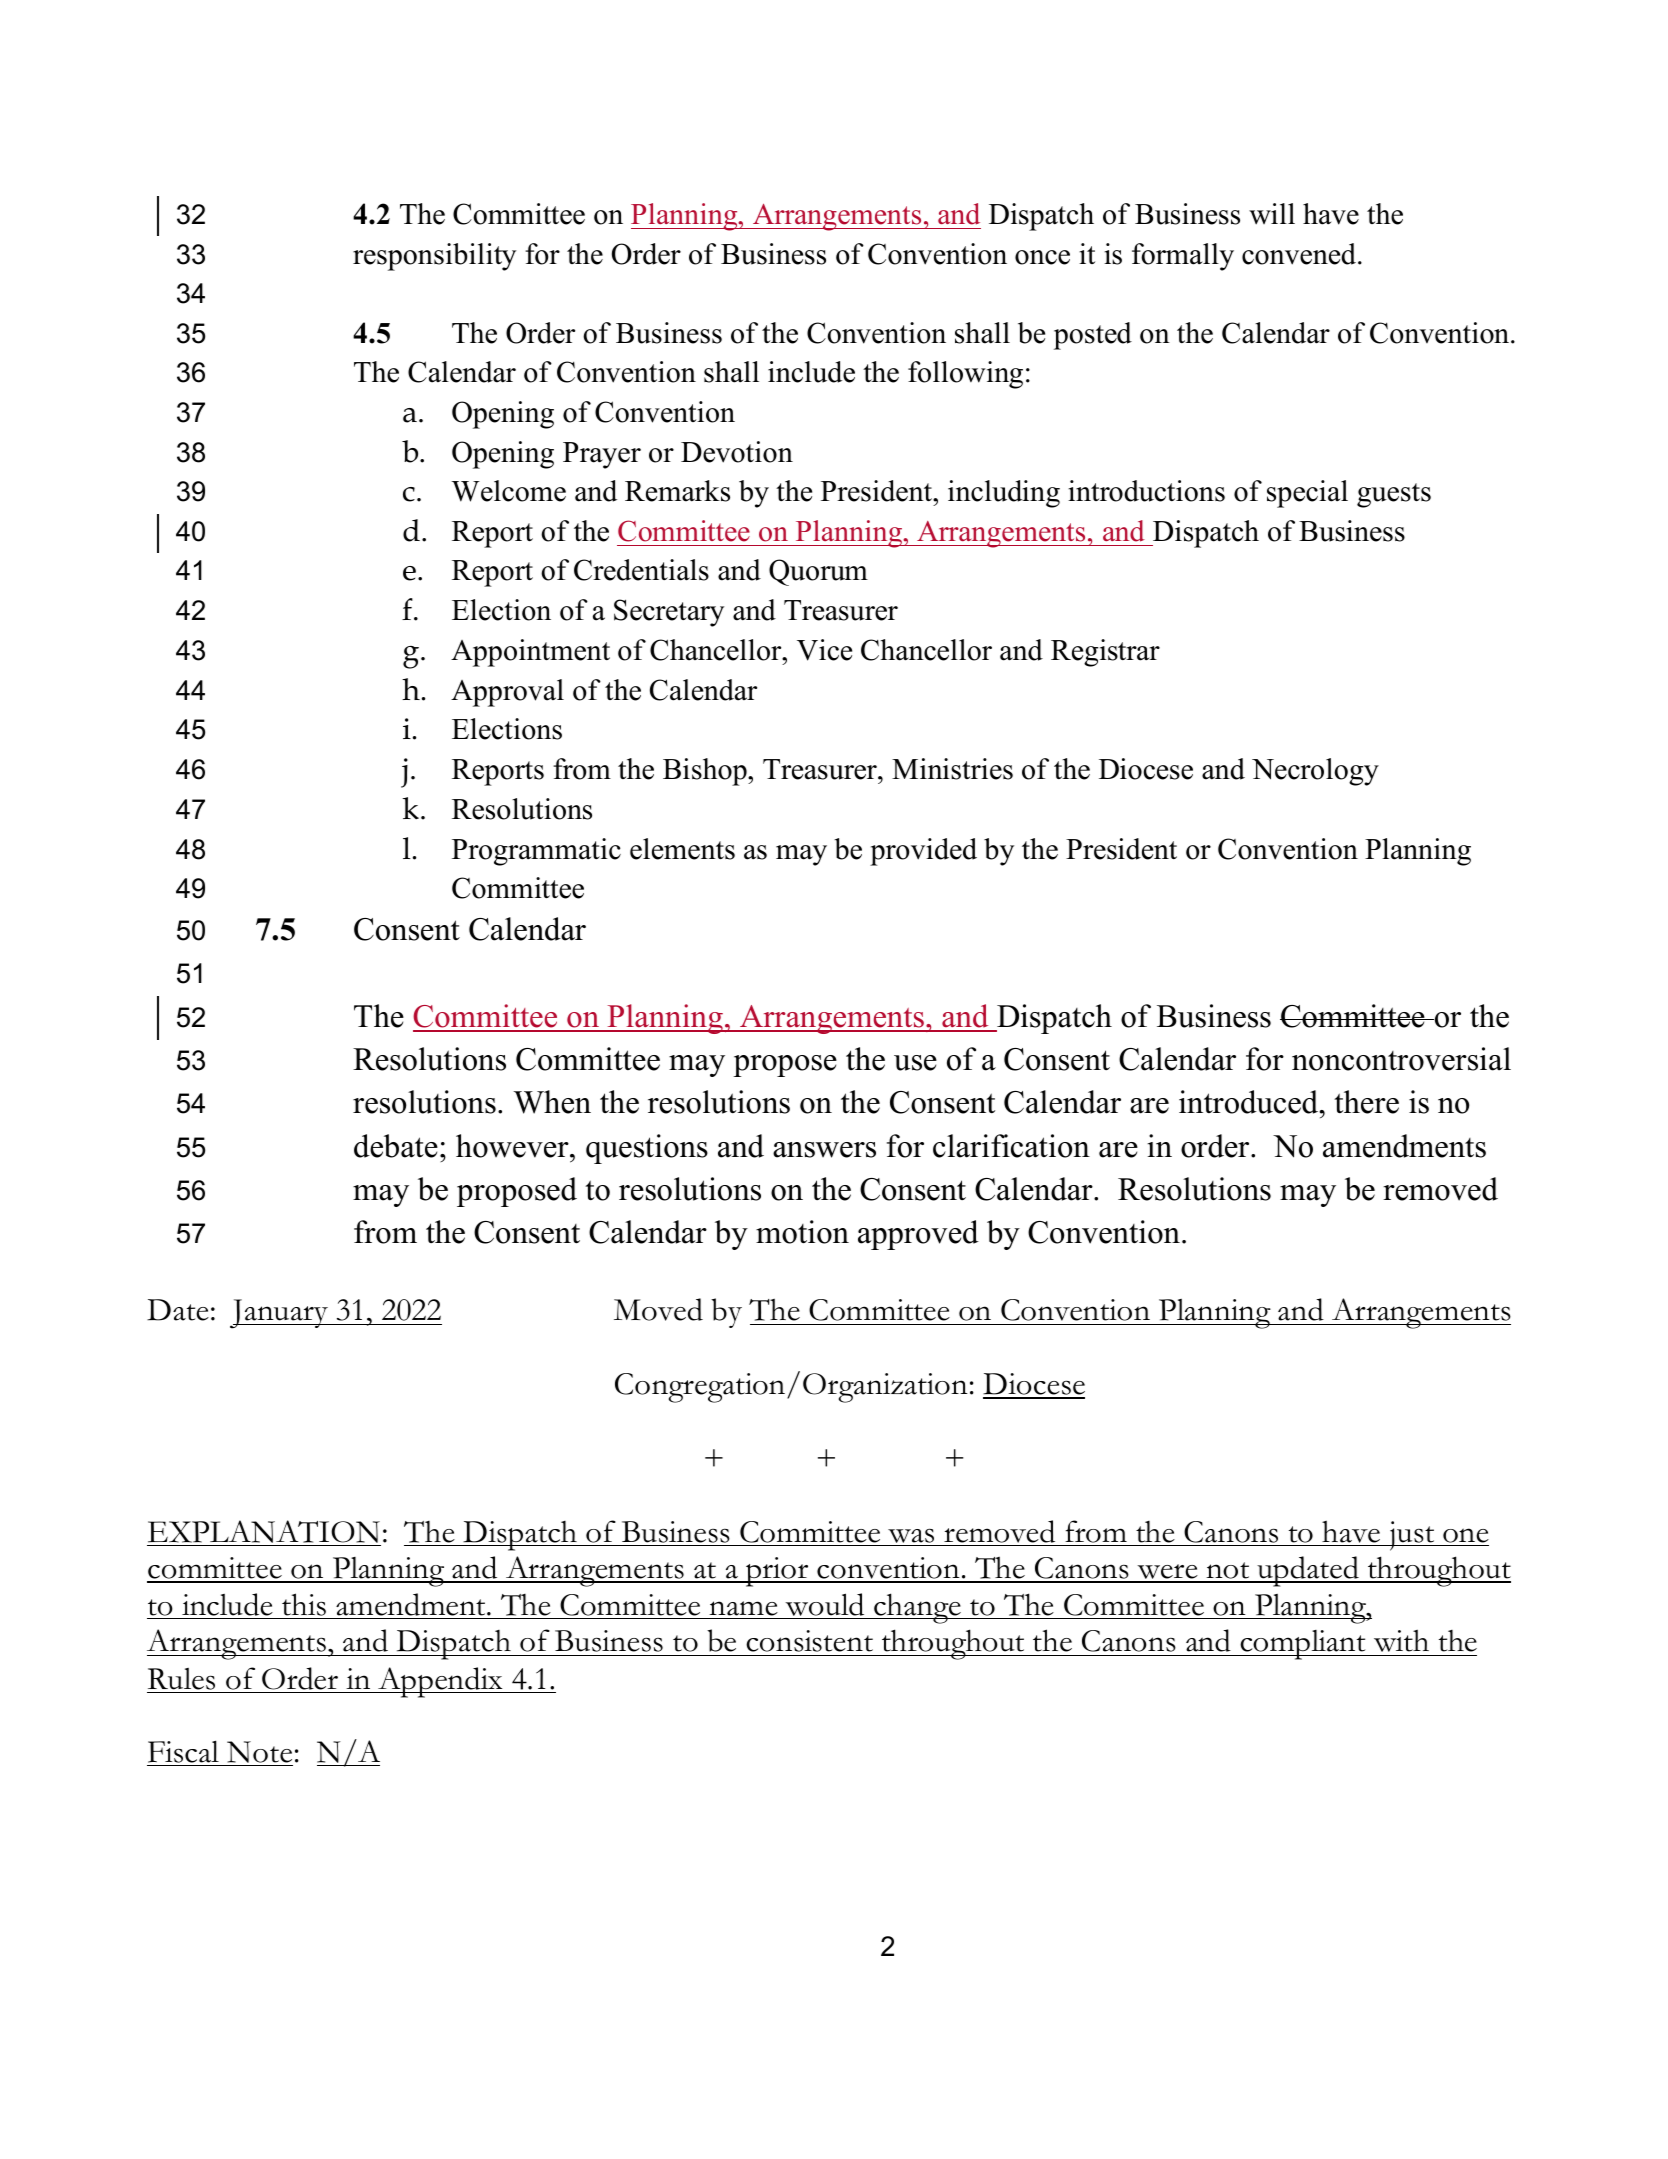  What do you see at coordinates (1300, 254) in the screenshot?
I see `convened` at bounding box center [1300, 254].
